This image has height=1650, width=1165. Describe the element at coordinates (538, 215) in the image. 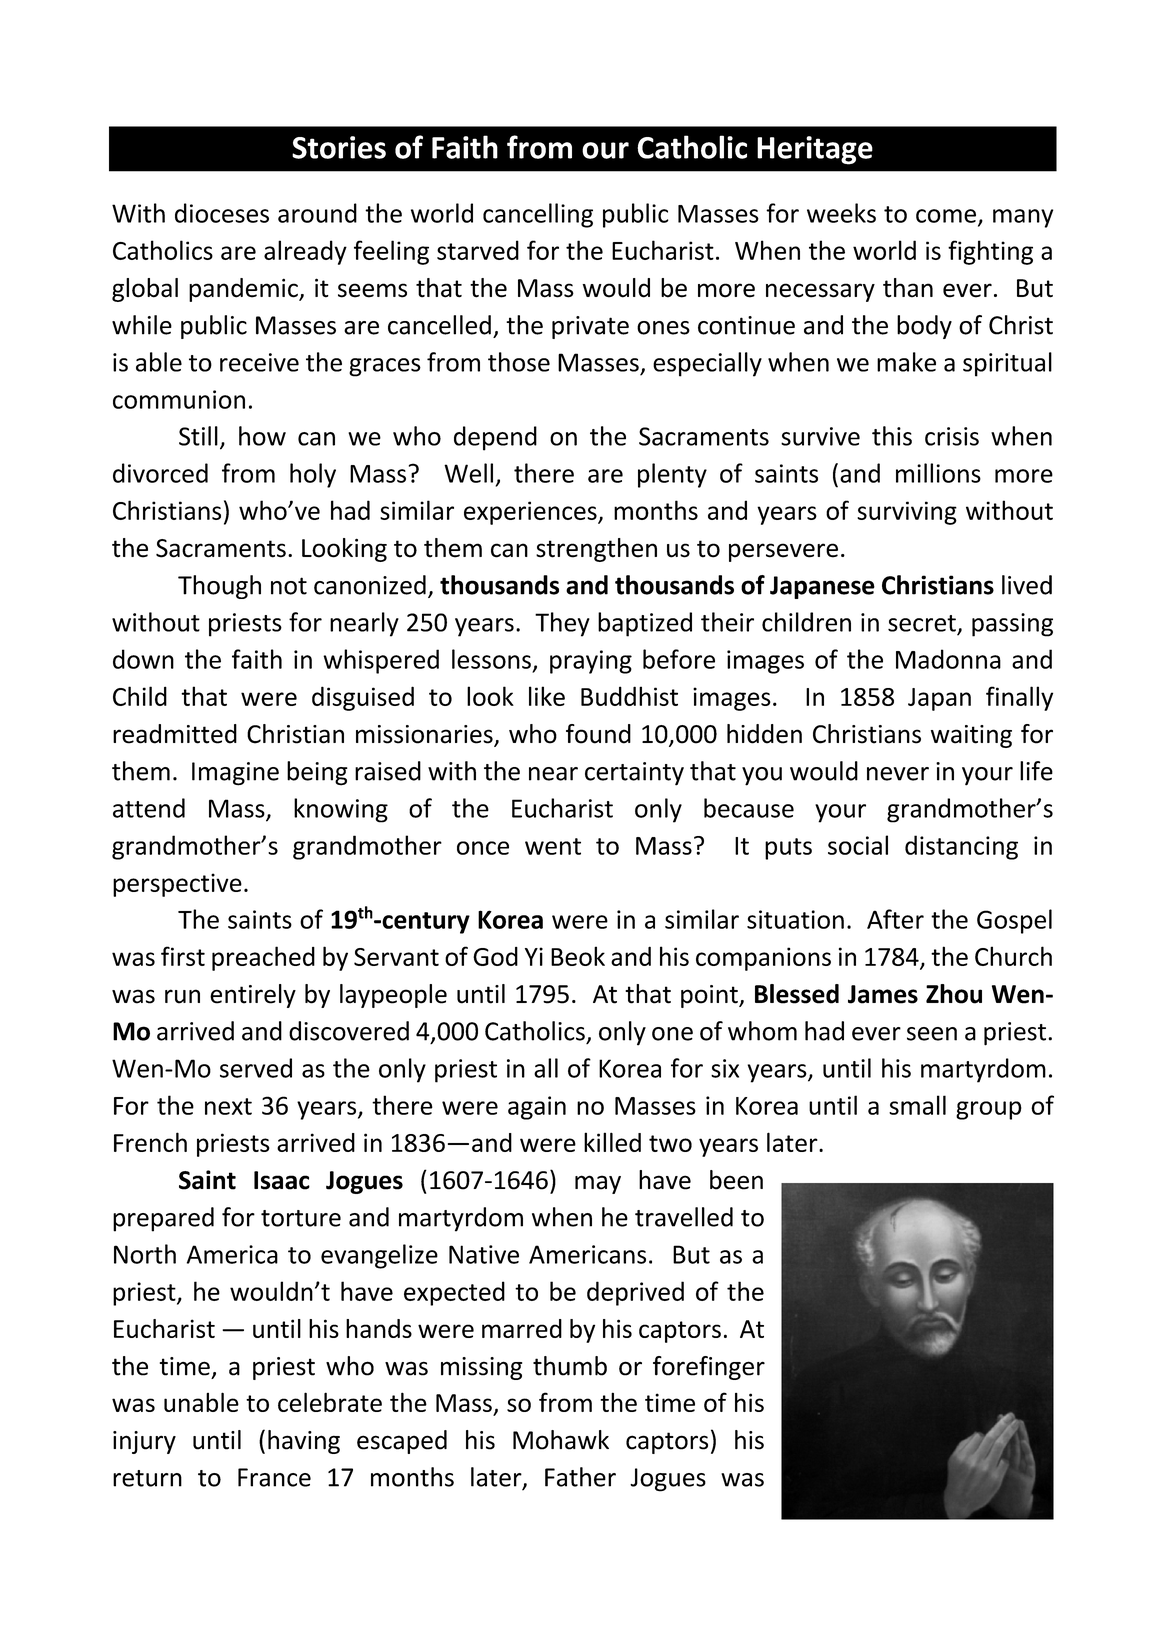

I see `cancelling` at that location.
